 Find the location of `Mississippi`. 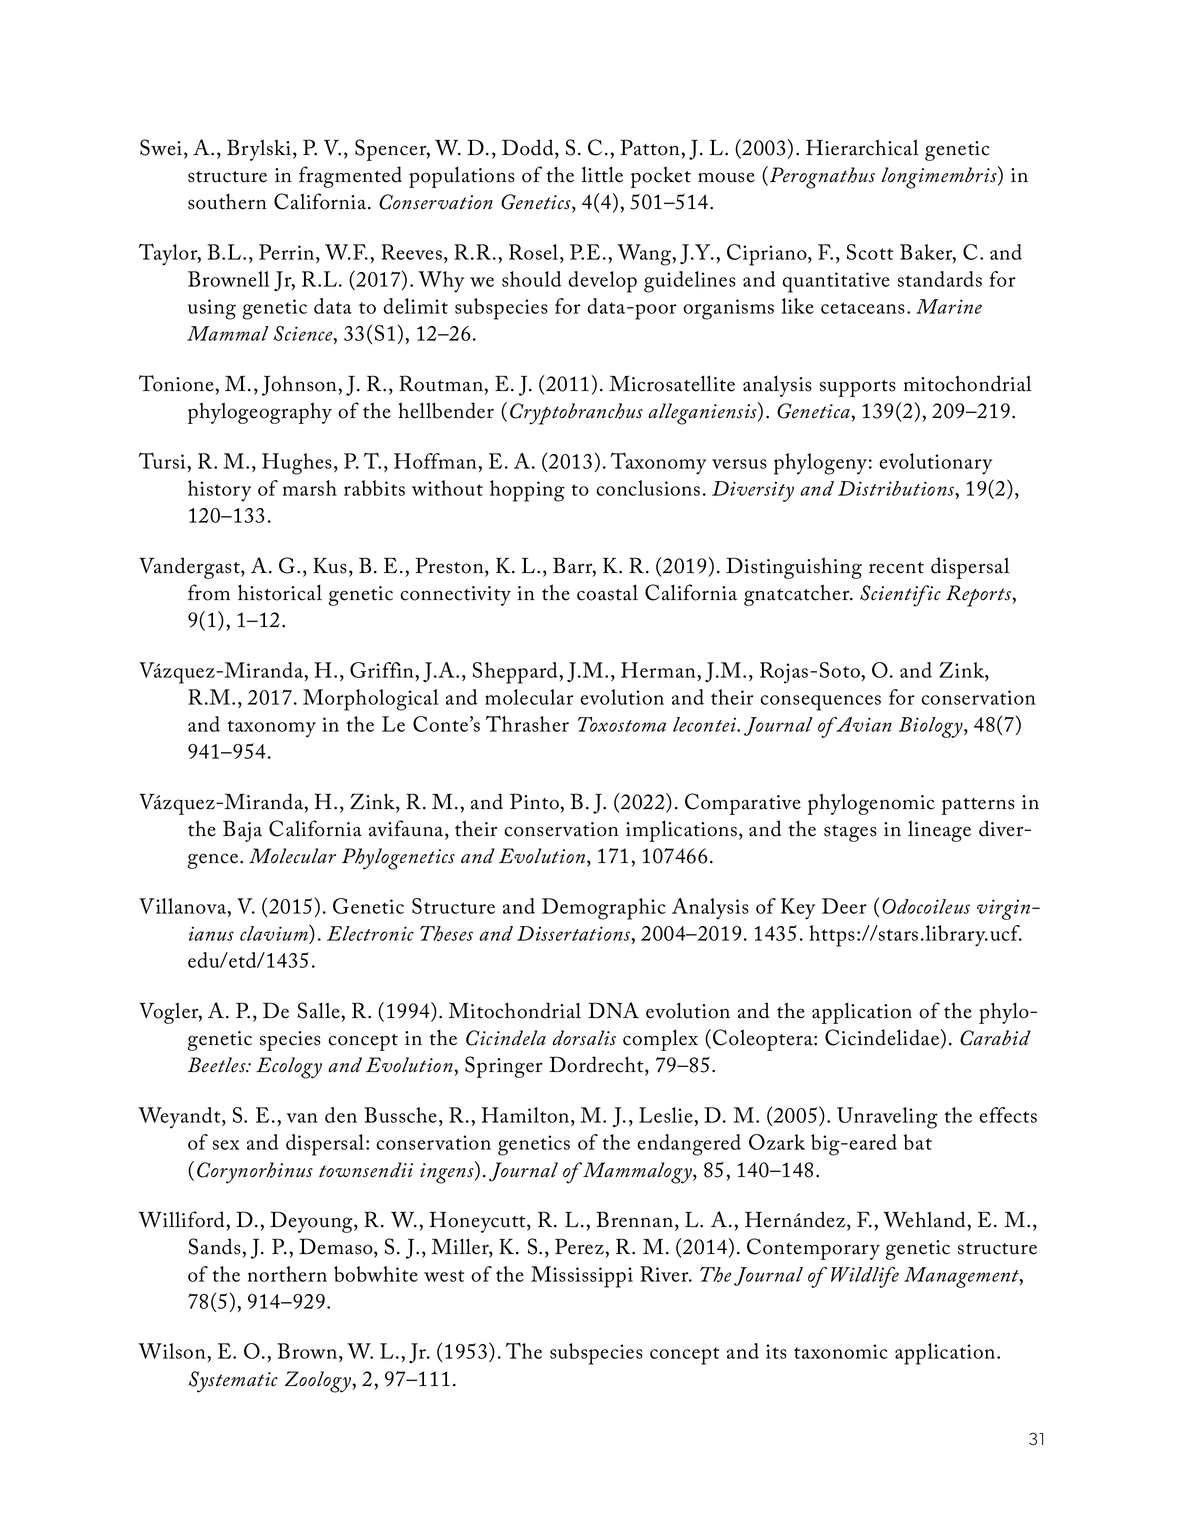

Mississippi is located at coordinates (582, 1277).
